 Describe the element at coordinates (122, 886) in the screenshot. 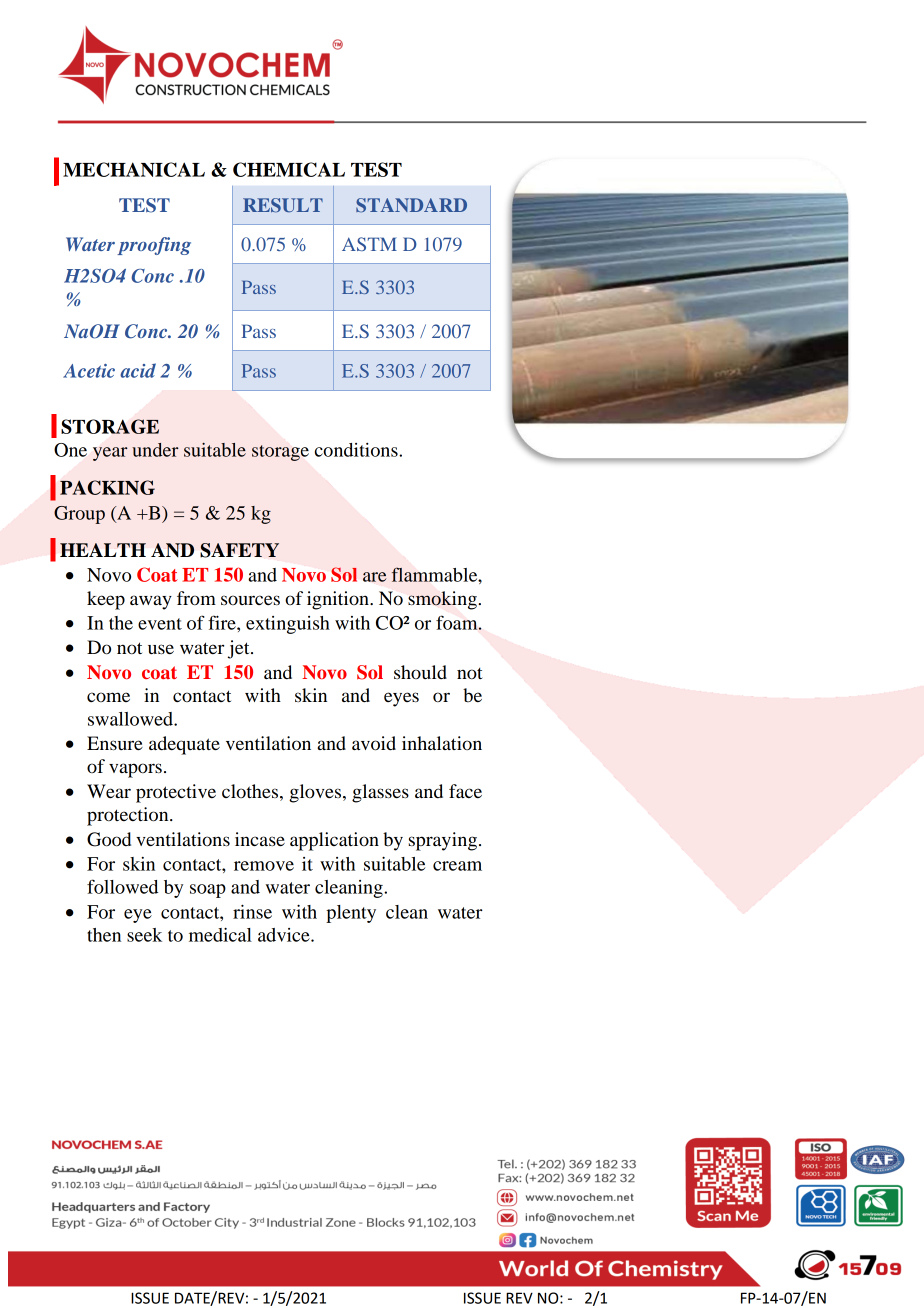

I see `followed` at that location.
